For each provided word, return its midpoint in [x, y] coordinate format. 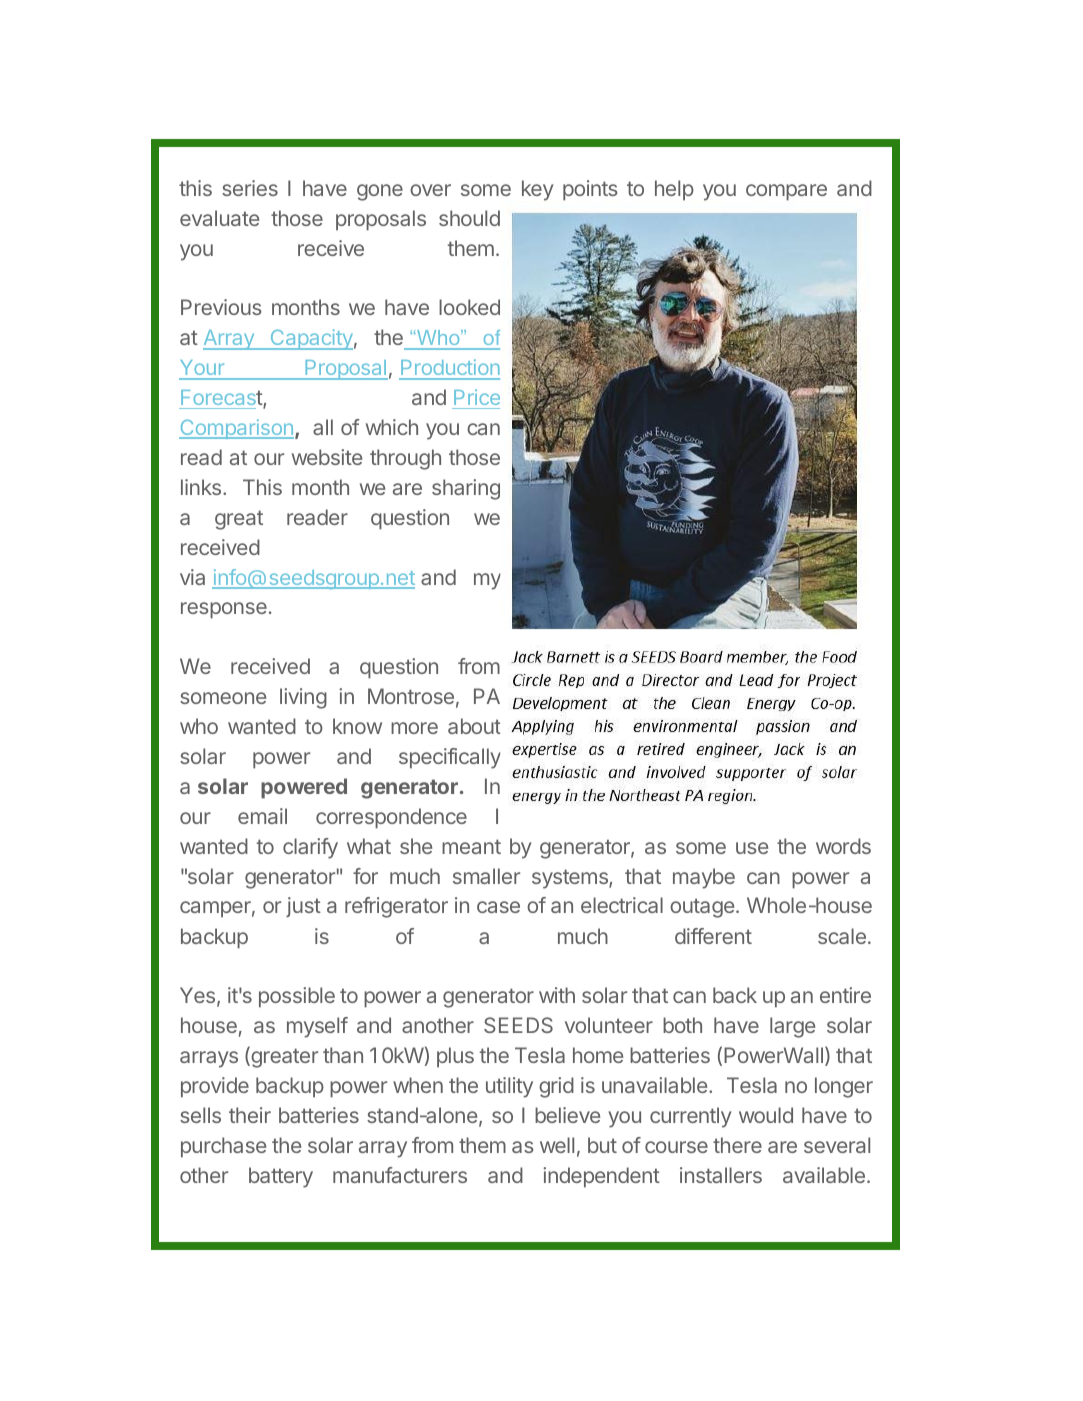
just [303, 907]
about [474, 726]
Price [477, 397]
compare [786, 192]
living [303, 698]
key [537, 190]
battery [281, 1177]
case [498, 907]
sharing [466, 489]
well [557, 1145]
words [843, 846]
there [737, 1145]
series [250, 188]
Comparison [236, 429]
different [713, 936]
